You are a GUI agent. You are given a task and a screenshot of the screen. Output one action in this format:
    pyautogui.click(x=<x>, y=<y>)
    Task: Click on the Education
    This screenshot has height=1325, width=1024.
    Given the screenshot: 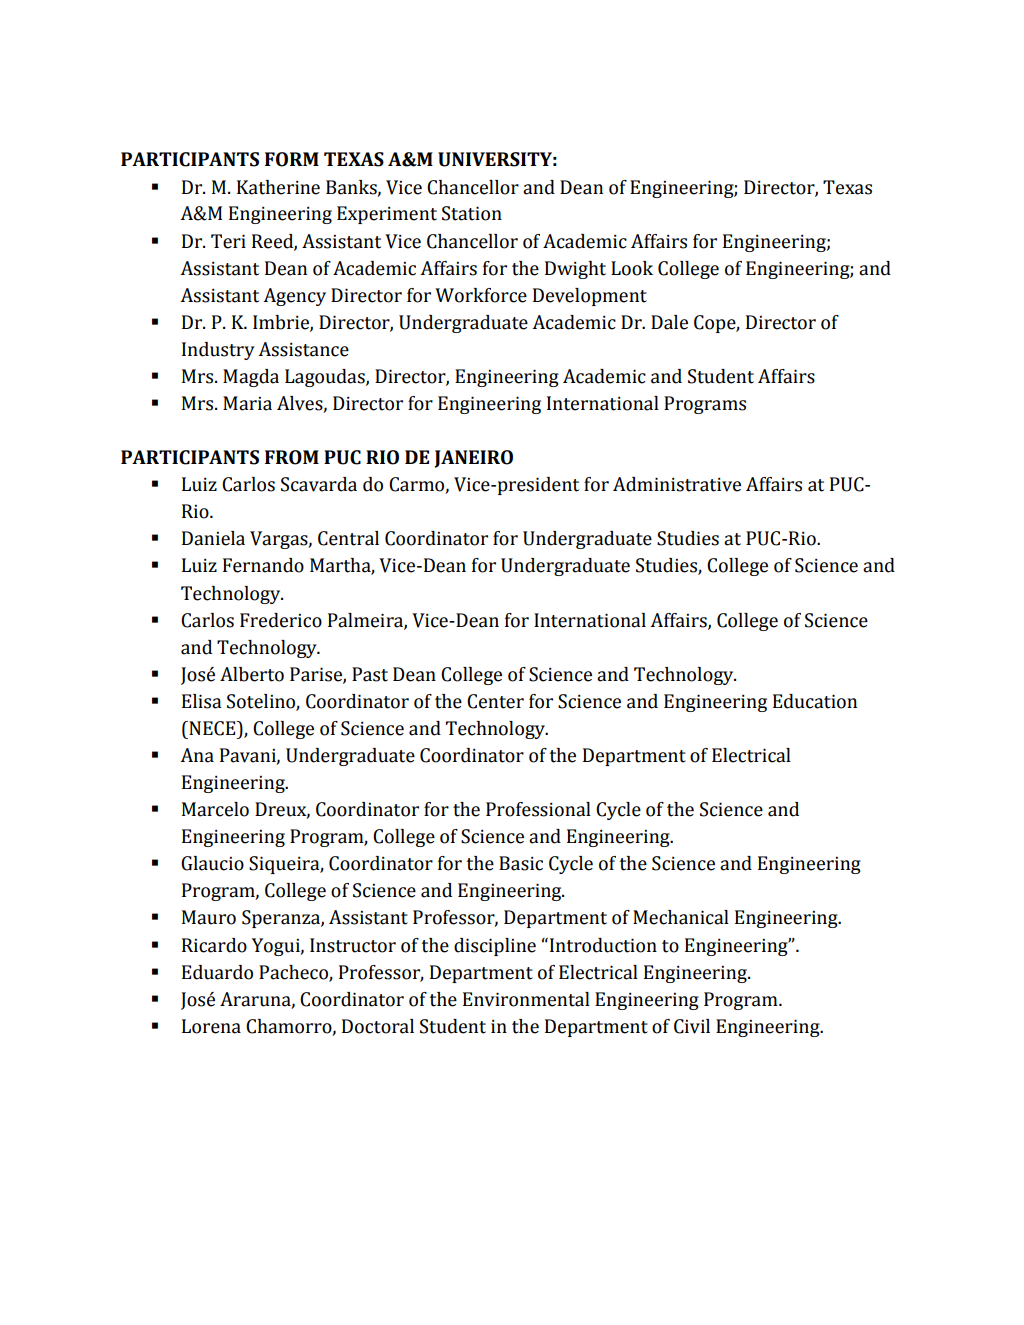 What is the action you would take?
    pyautogui.click(x=815, y=701)
